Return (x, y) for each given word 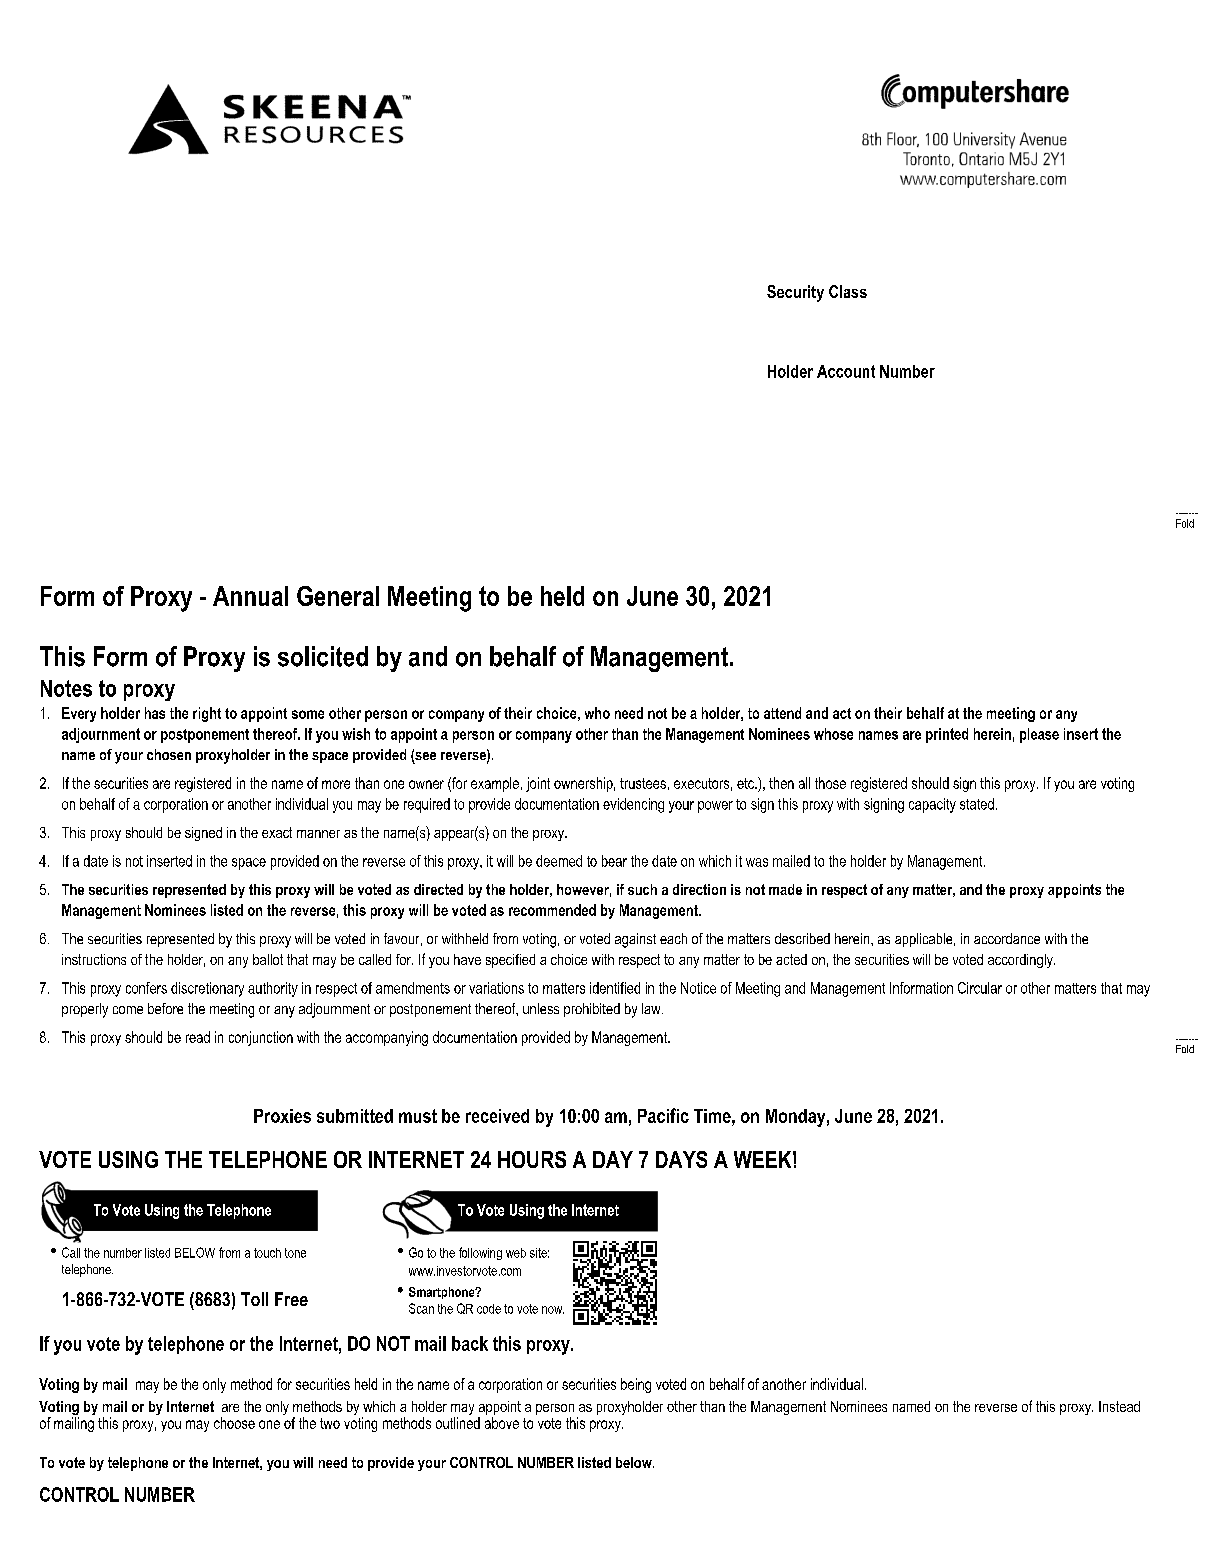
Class (848, 291)
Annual (250, 596)
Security (795, 293)
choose (234, 1423)
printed (947, 735)
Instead (1119, 1406)
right (207, 714)
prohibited (592, 1010)
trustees (643, 783)
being (636, 1385)
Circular (980, 988)
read (198, 1037)
